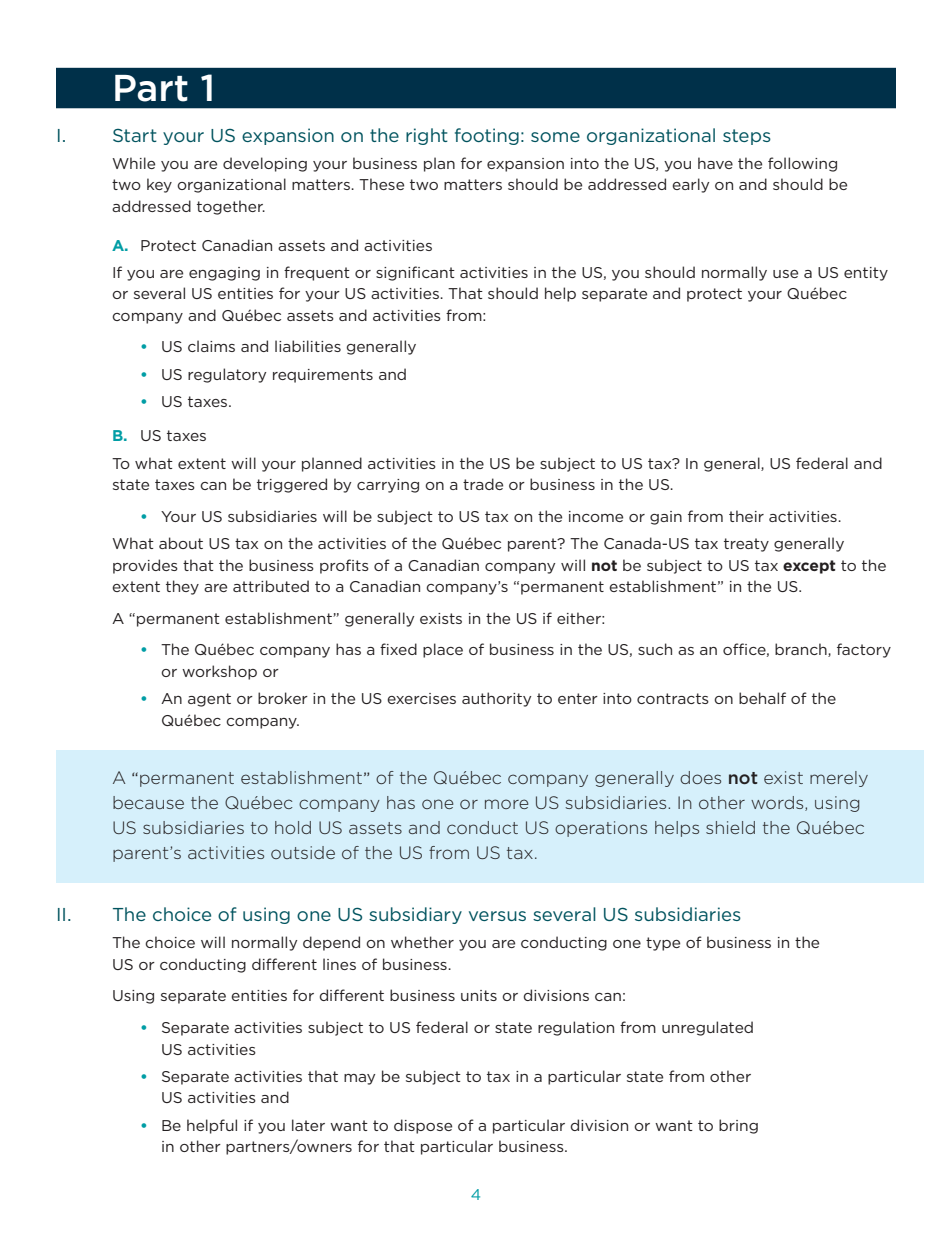 This image has height=1233, width=952. Describe the element at coordinates (308, 1125) in the image. I see `later` at that location.
